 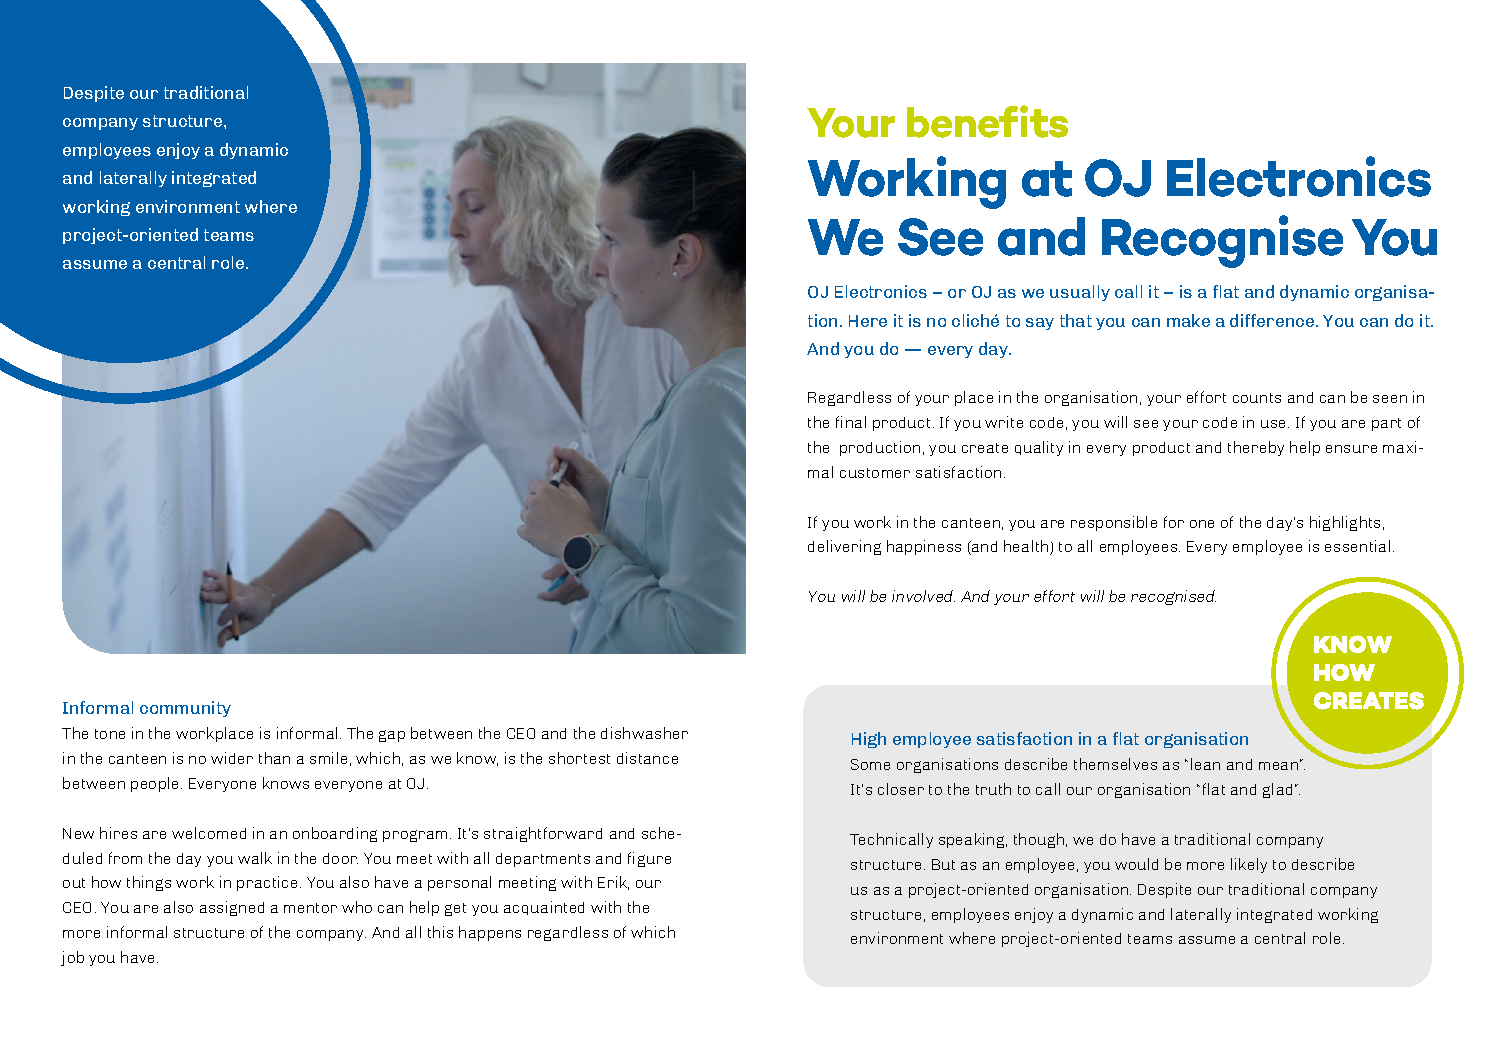 I want to click on difference, so click(x=1273, y=320).
